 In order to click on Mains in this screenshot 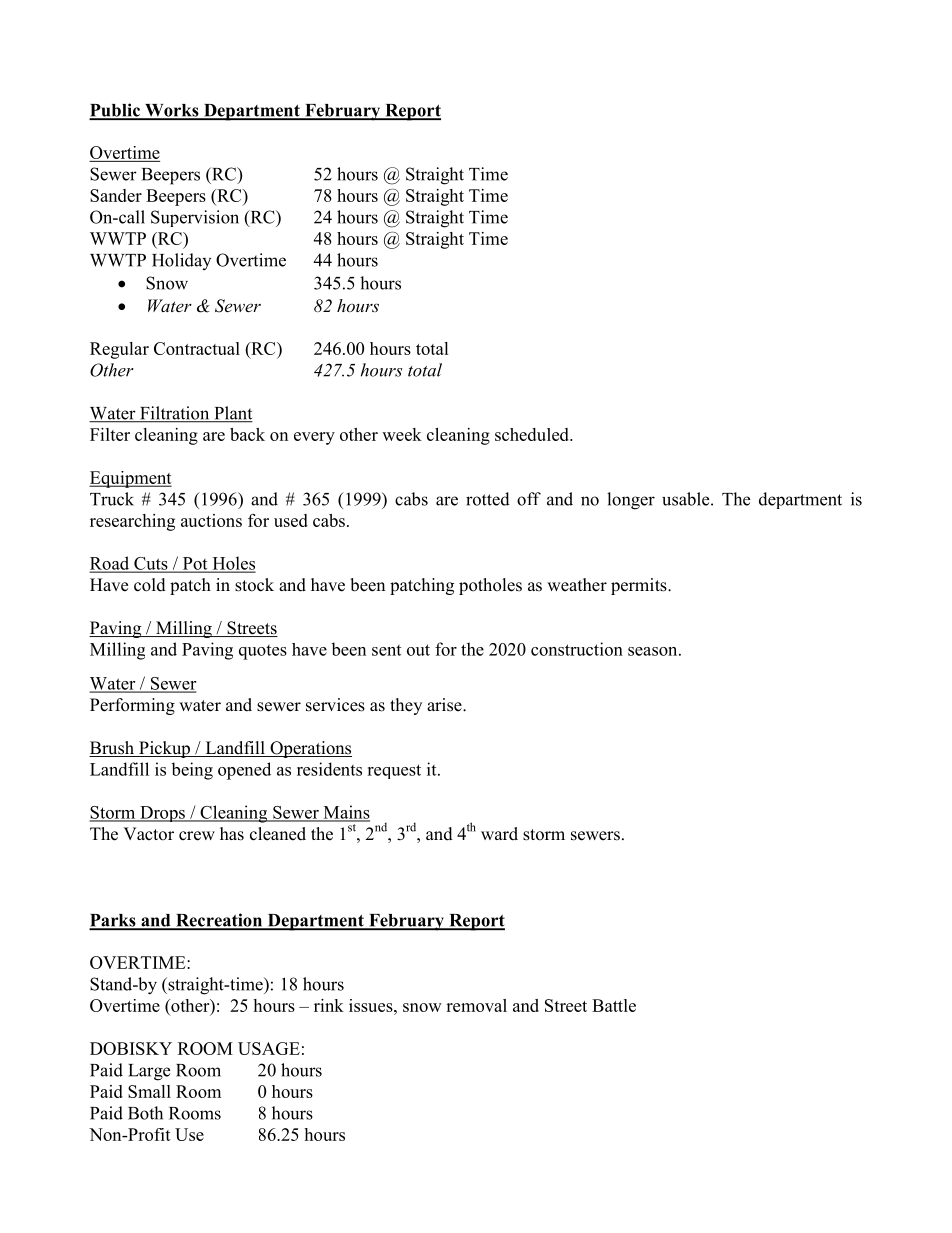, I will do `click(345, 813)`.
